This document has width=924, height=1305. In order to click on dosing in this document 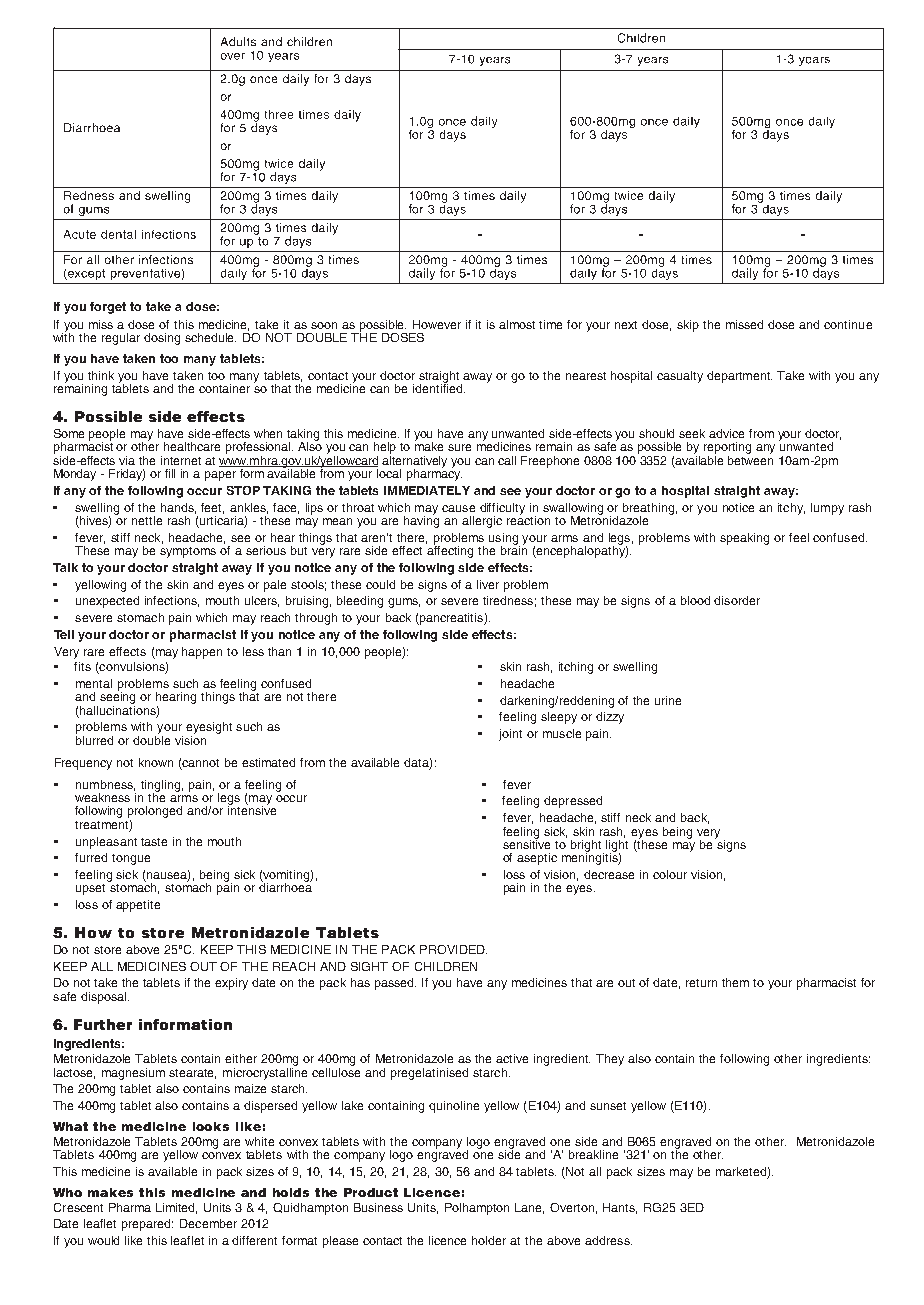, I will do `click(162, 339)`.
